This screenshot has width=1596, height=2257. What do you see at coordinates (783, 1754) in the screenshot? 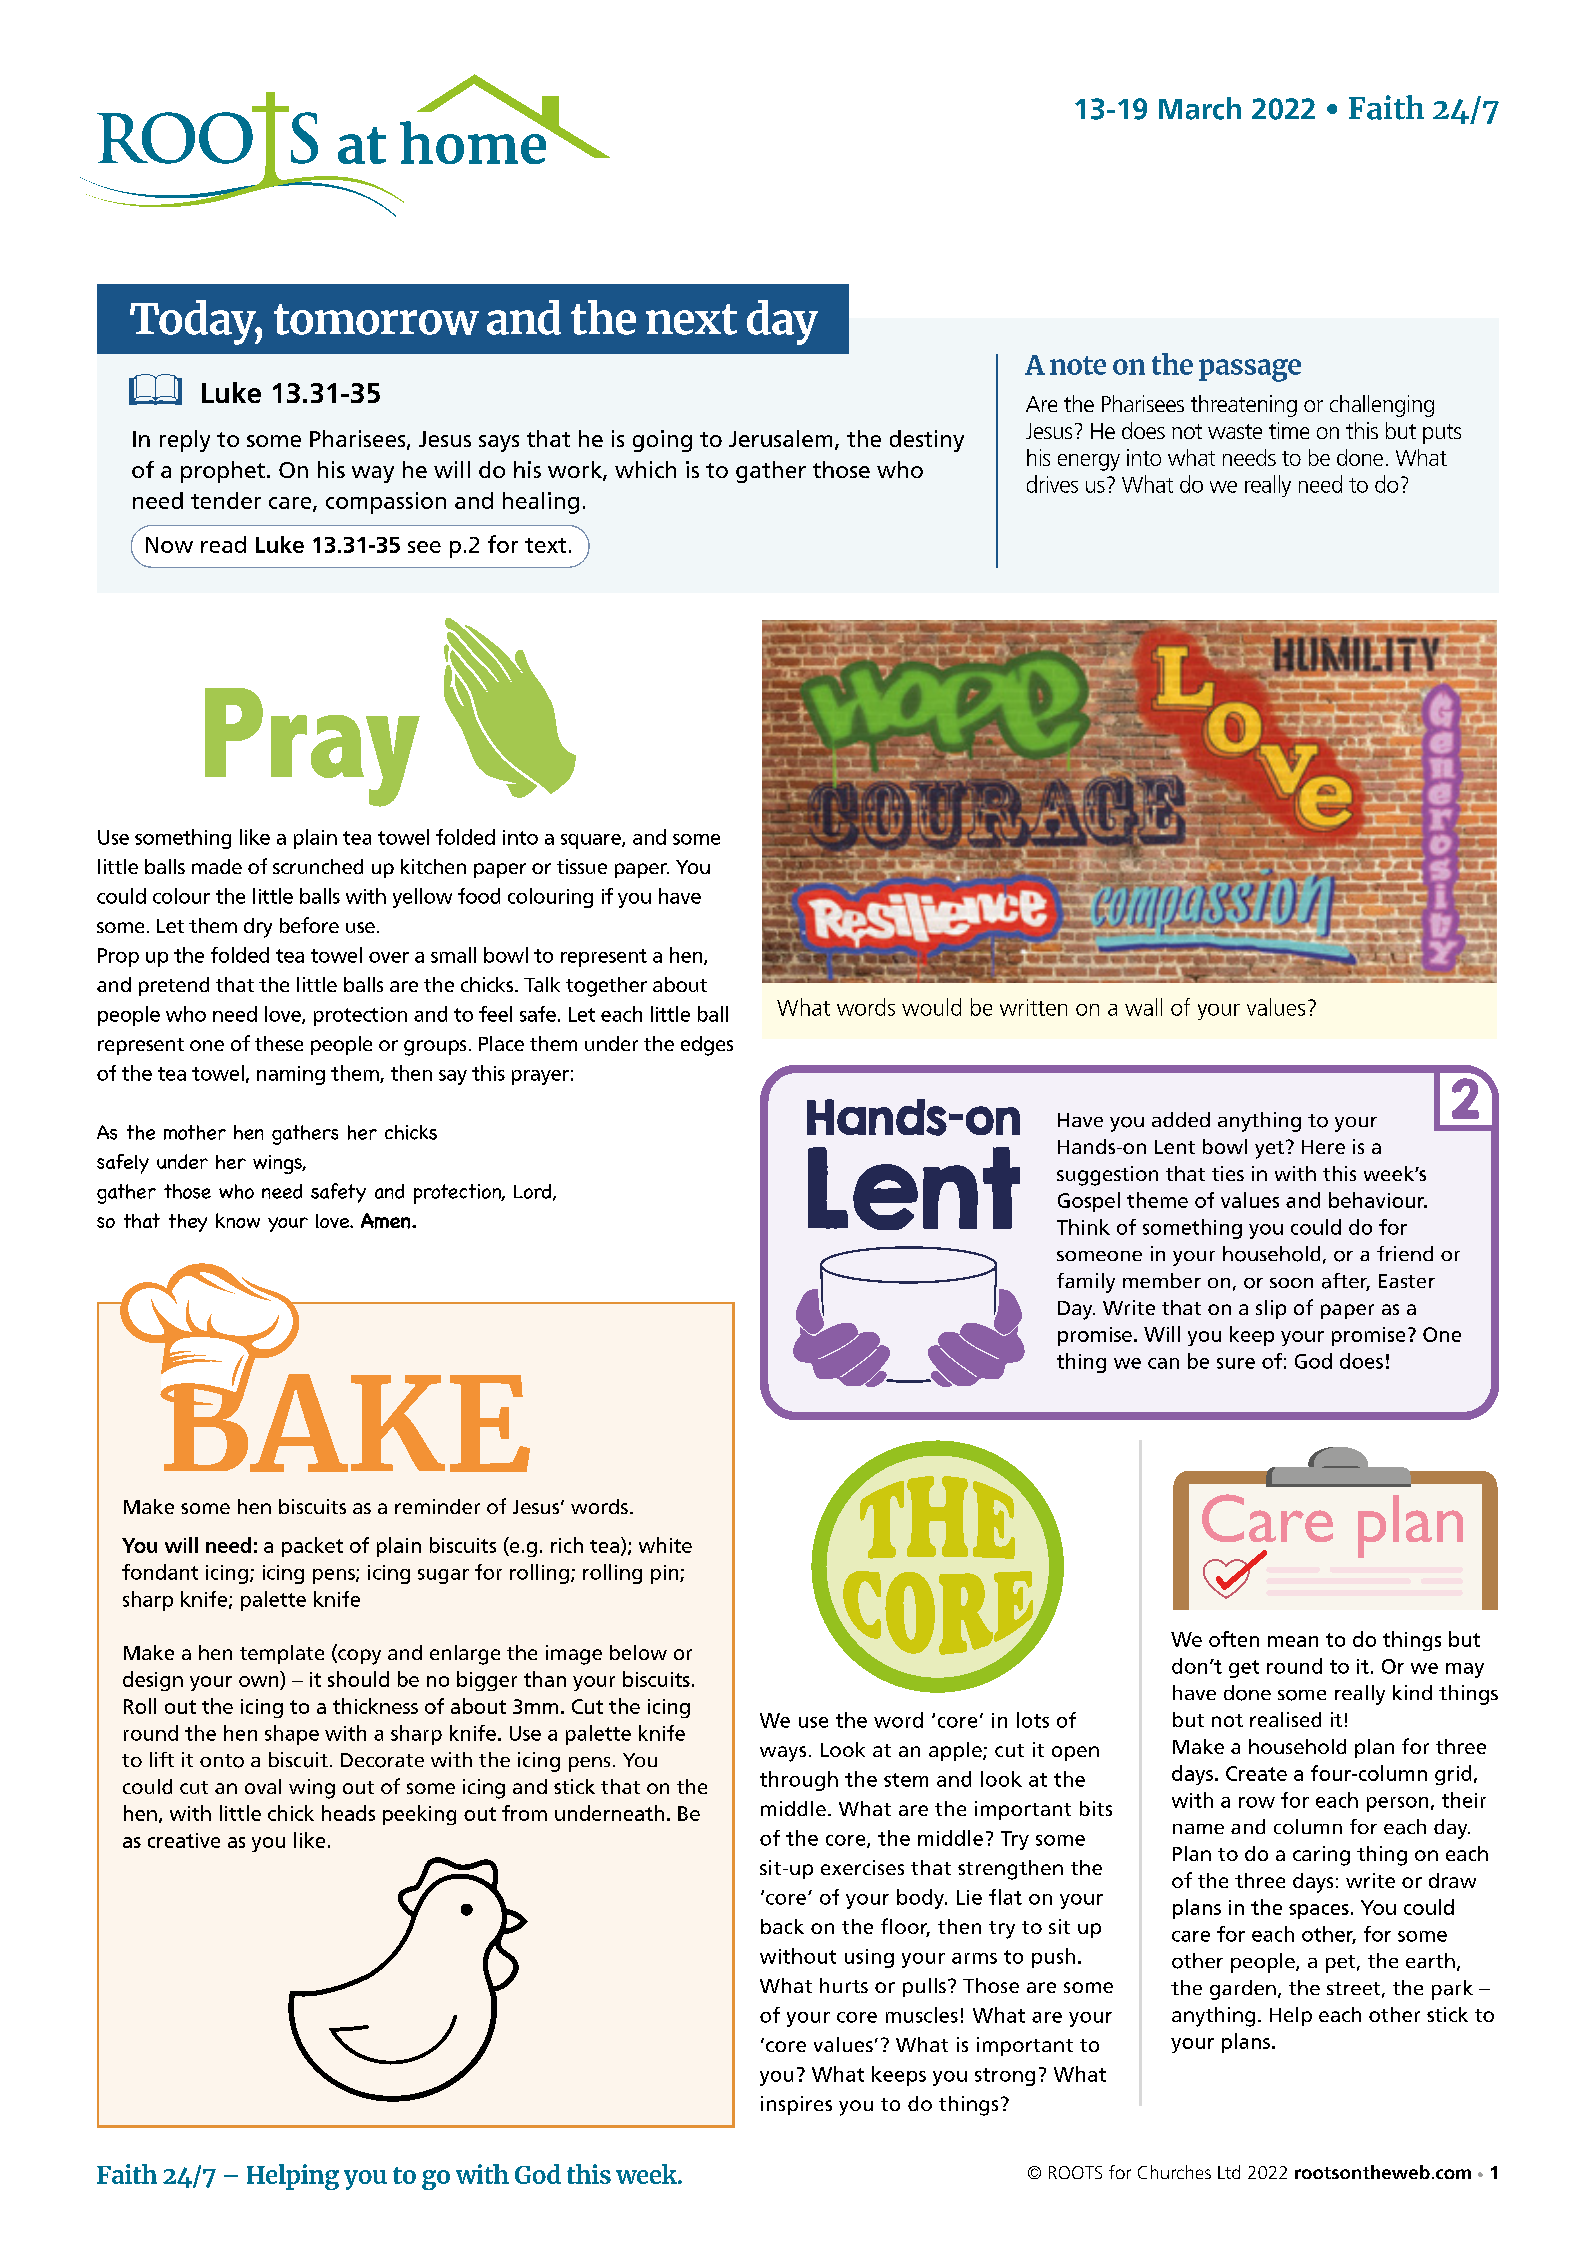
I see `ways` at bounding box center [783, 1754].
